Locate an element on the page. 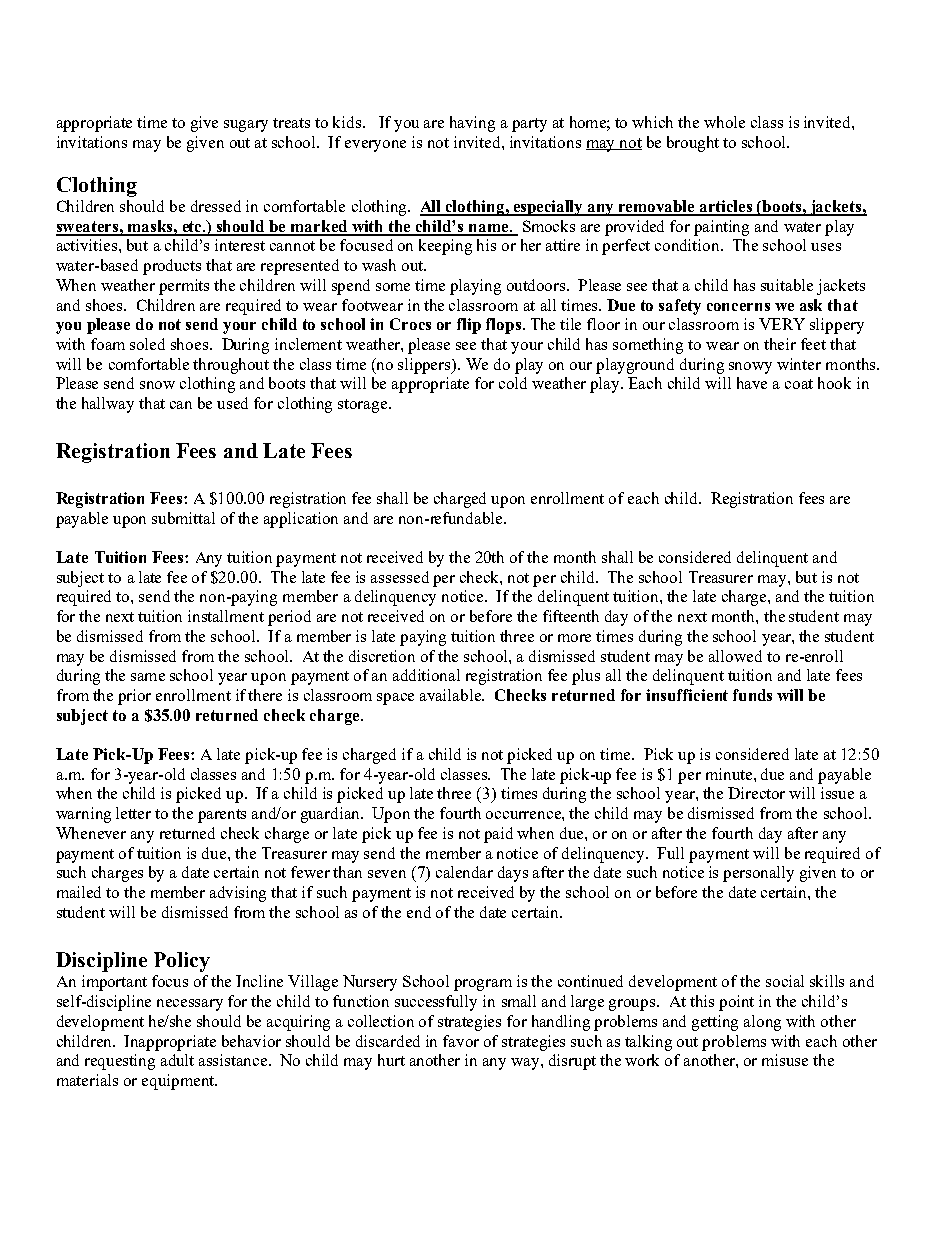  installment is located at coordinates (226, 616).
